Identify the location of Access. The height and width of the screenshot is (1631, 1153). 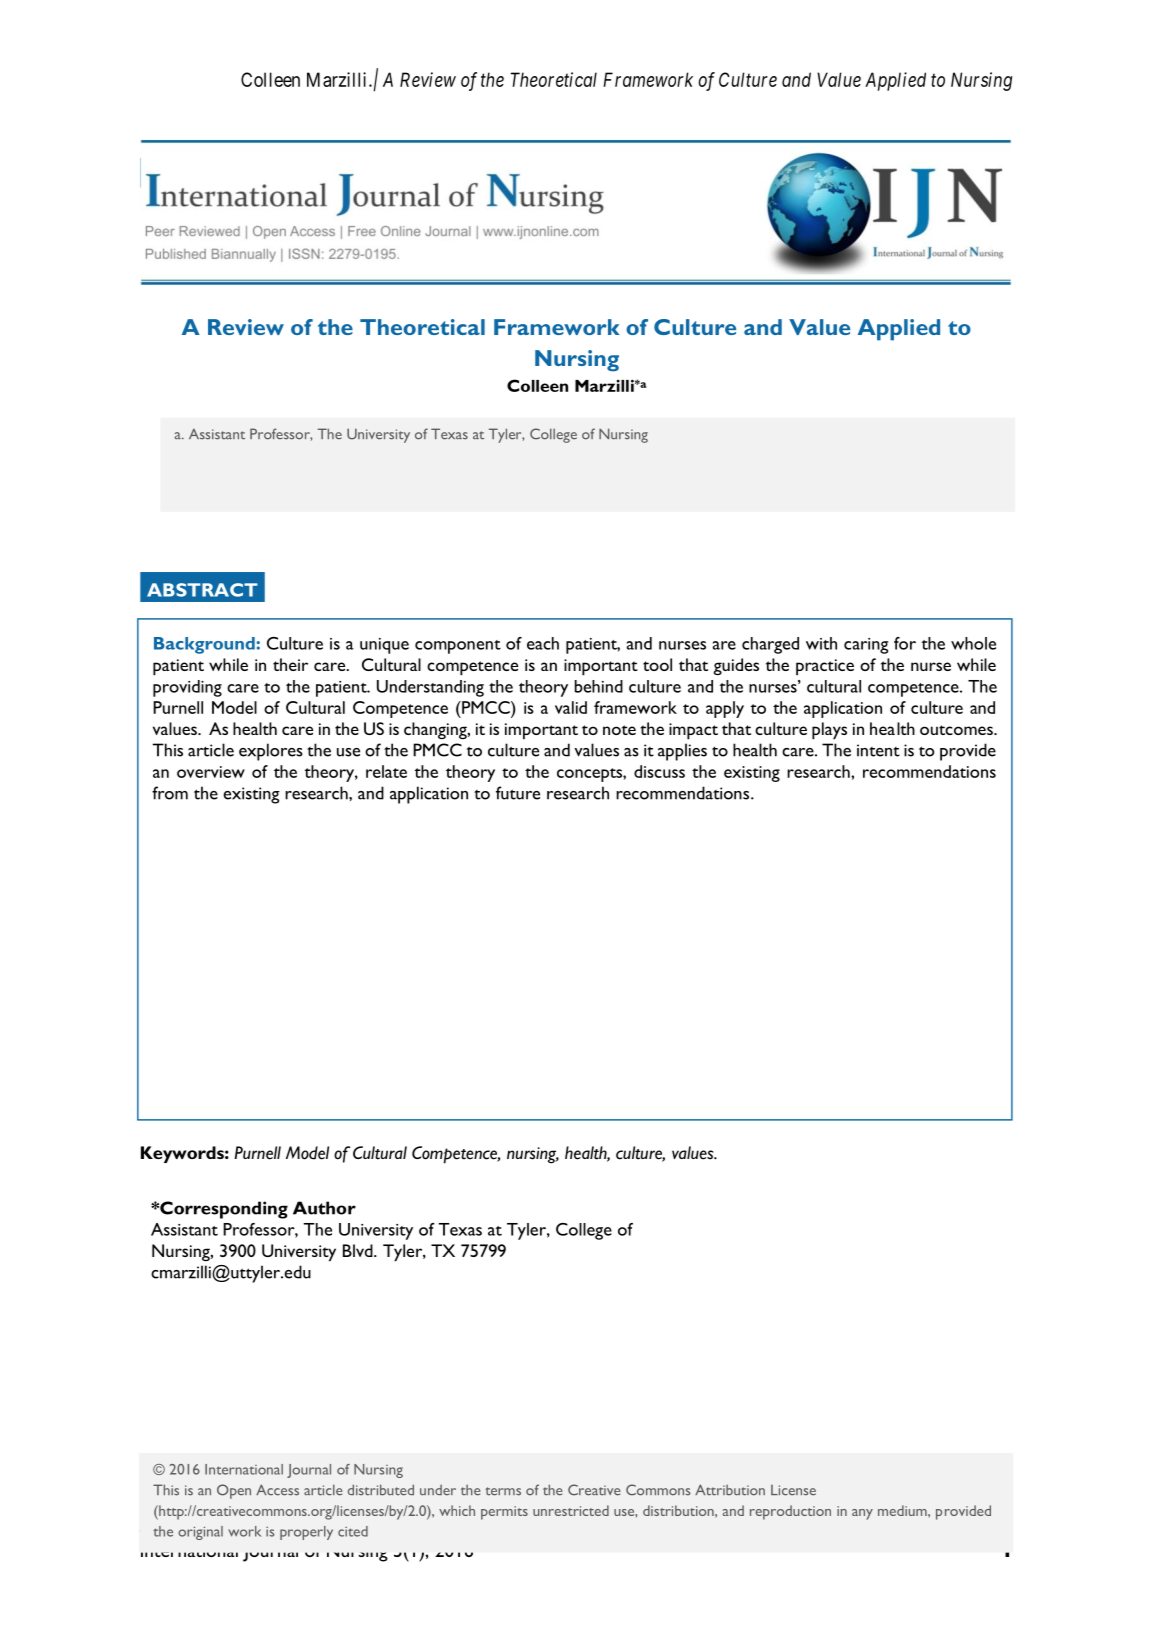
(277, 1490).
